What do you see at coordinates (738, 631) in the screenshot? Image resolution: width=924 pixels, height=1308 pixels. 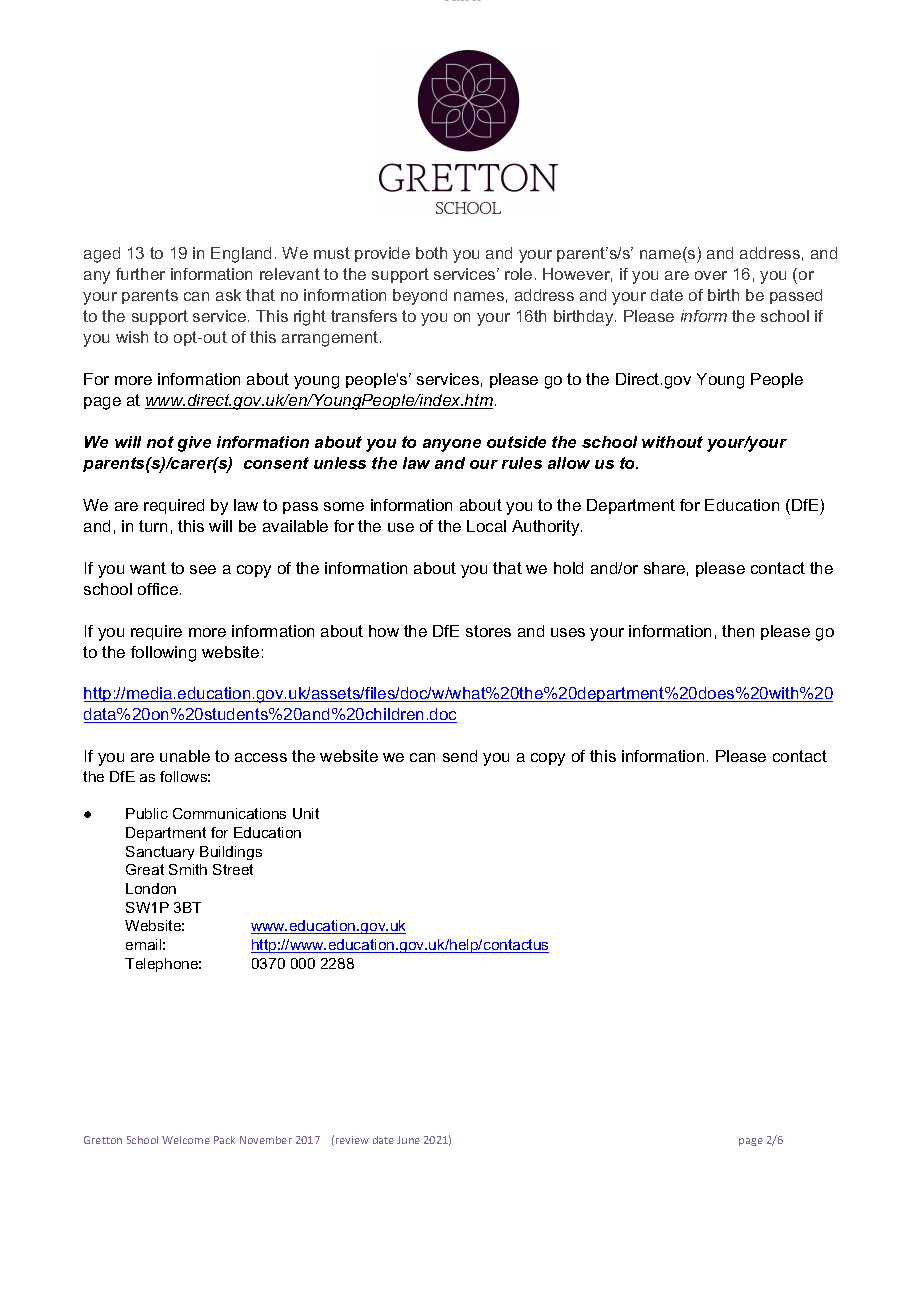 I see `then` at bounding box center [738, 631].
